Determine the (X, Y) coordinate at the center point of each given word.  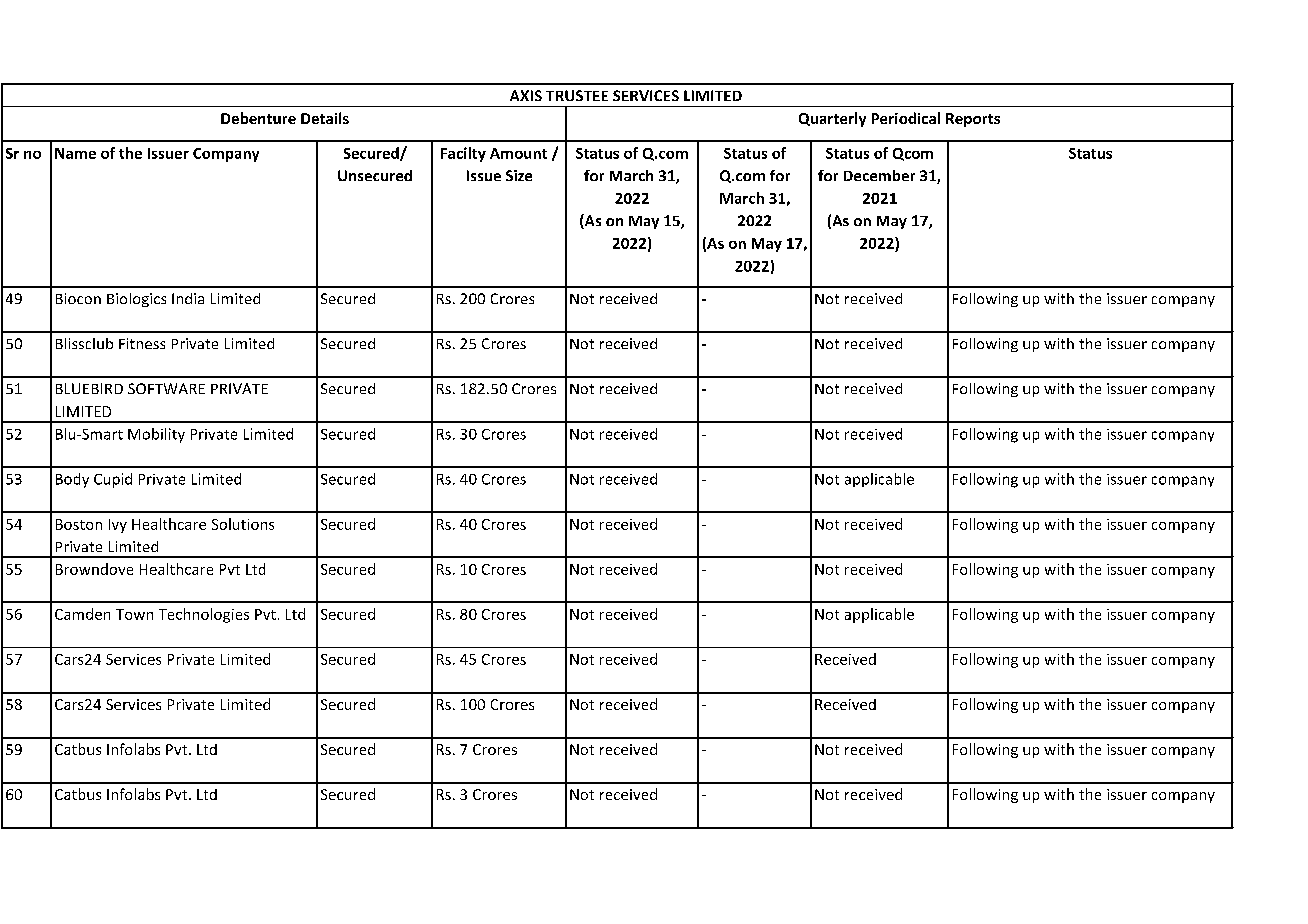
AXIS (526, 95)
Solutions (243, 524)
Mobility (156, 435)
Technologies (204, 615)
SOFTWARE (166, 388)
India (188, 298)
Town (134, 614)
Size (519, 175)
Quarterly (832, 119)
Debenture (258, 118)
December (879, 175)
